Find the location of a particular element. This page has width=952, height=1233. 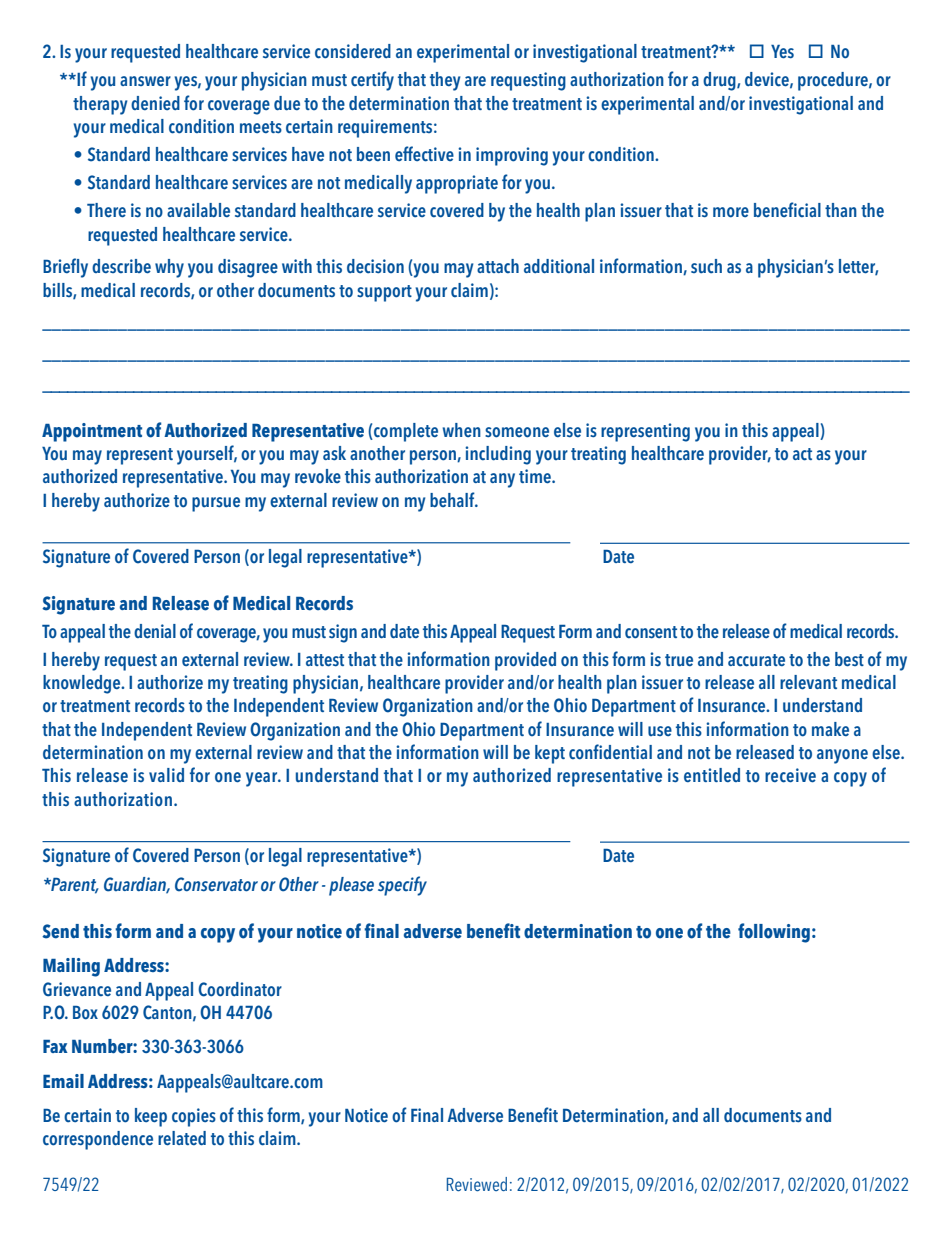

copies is located at coordinates (194, 1117).
